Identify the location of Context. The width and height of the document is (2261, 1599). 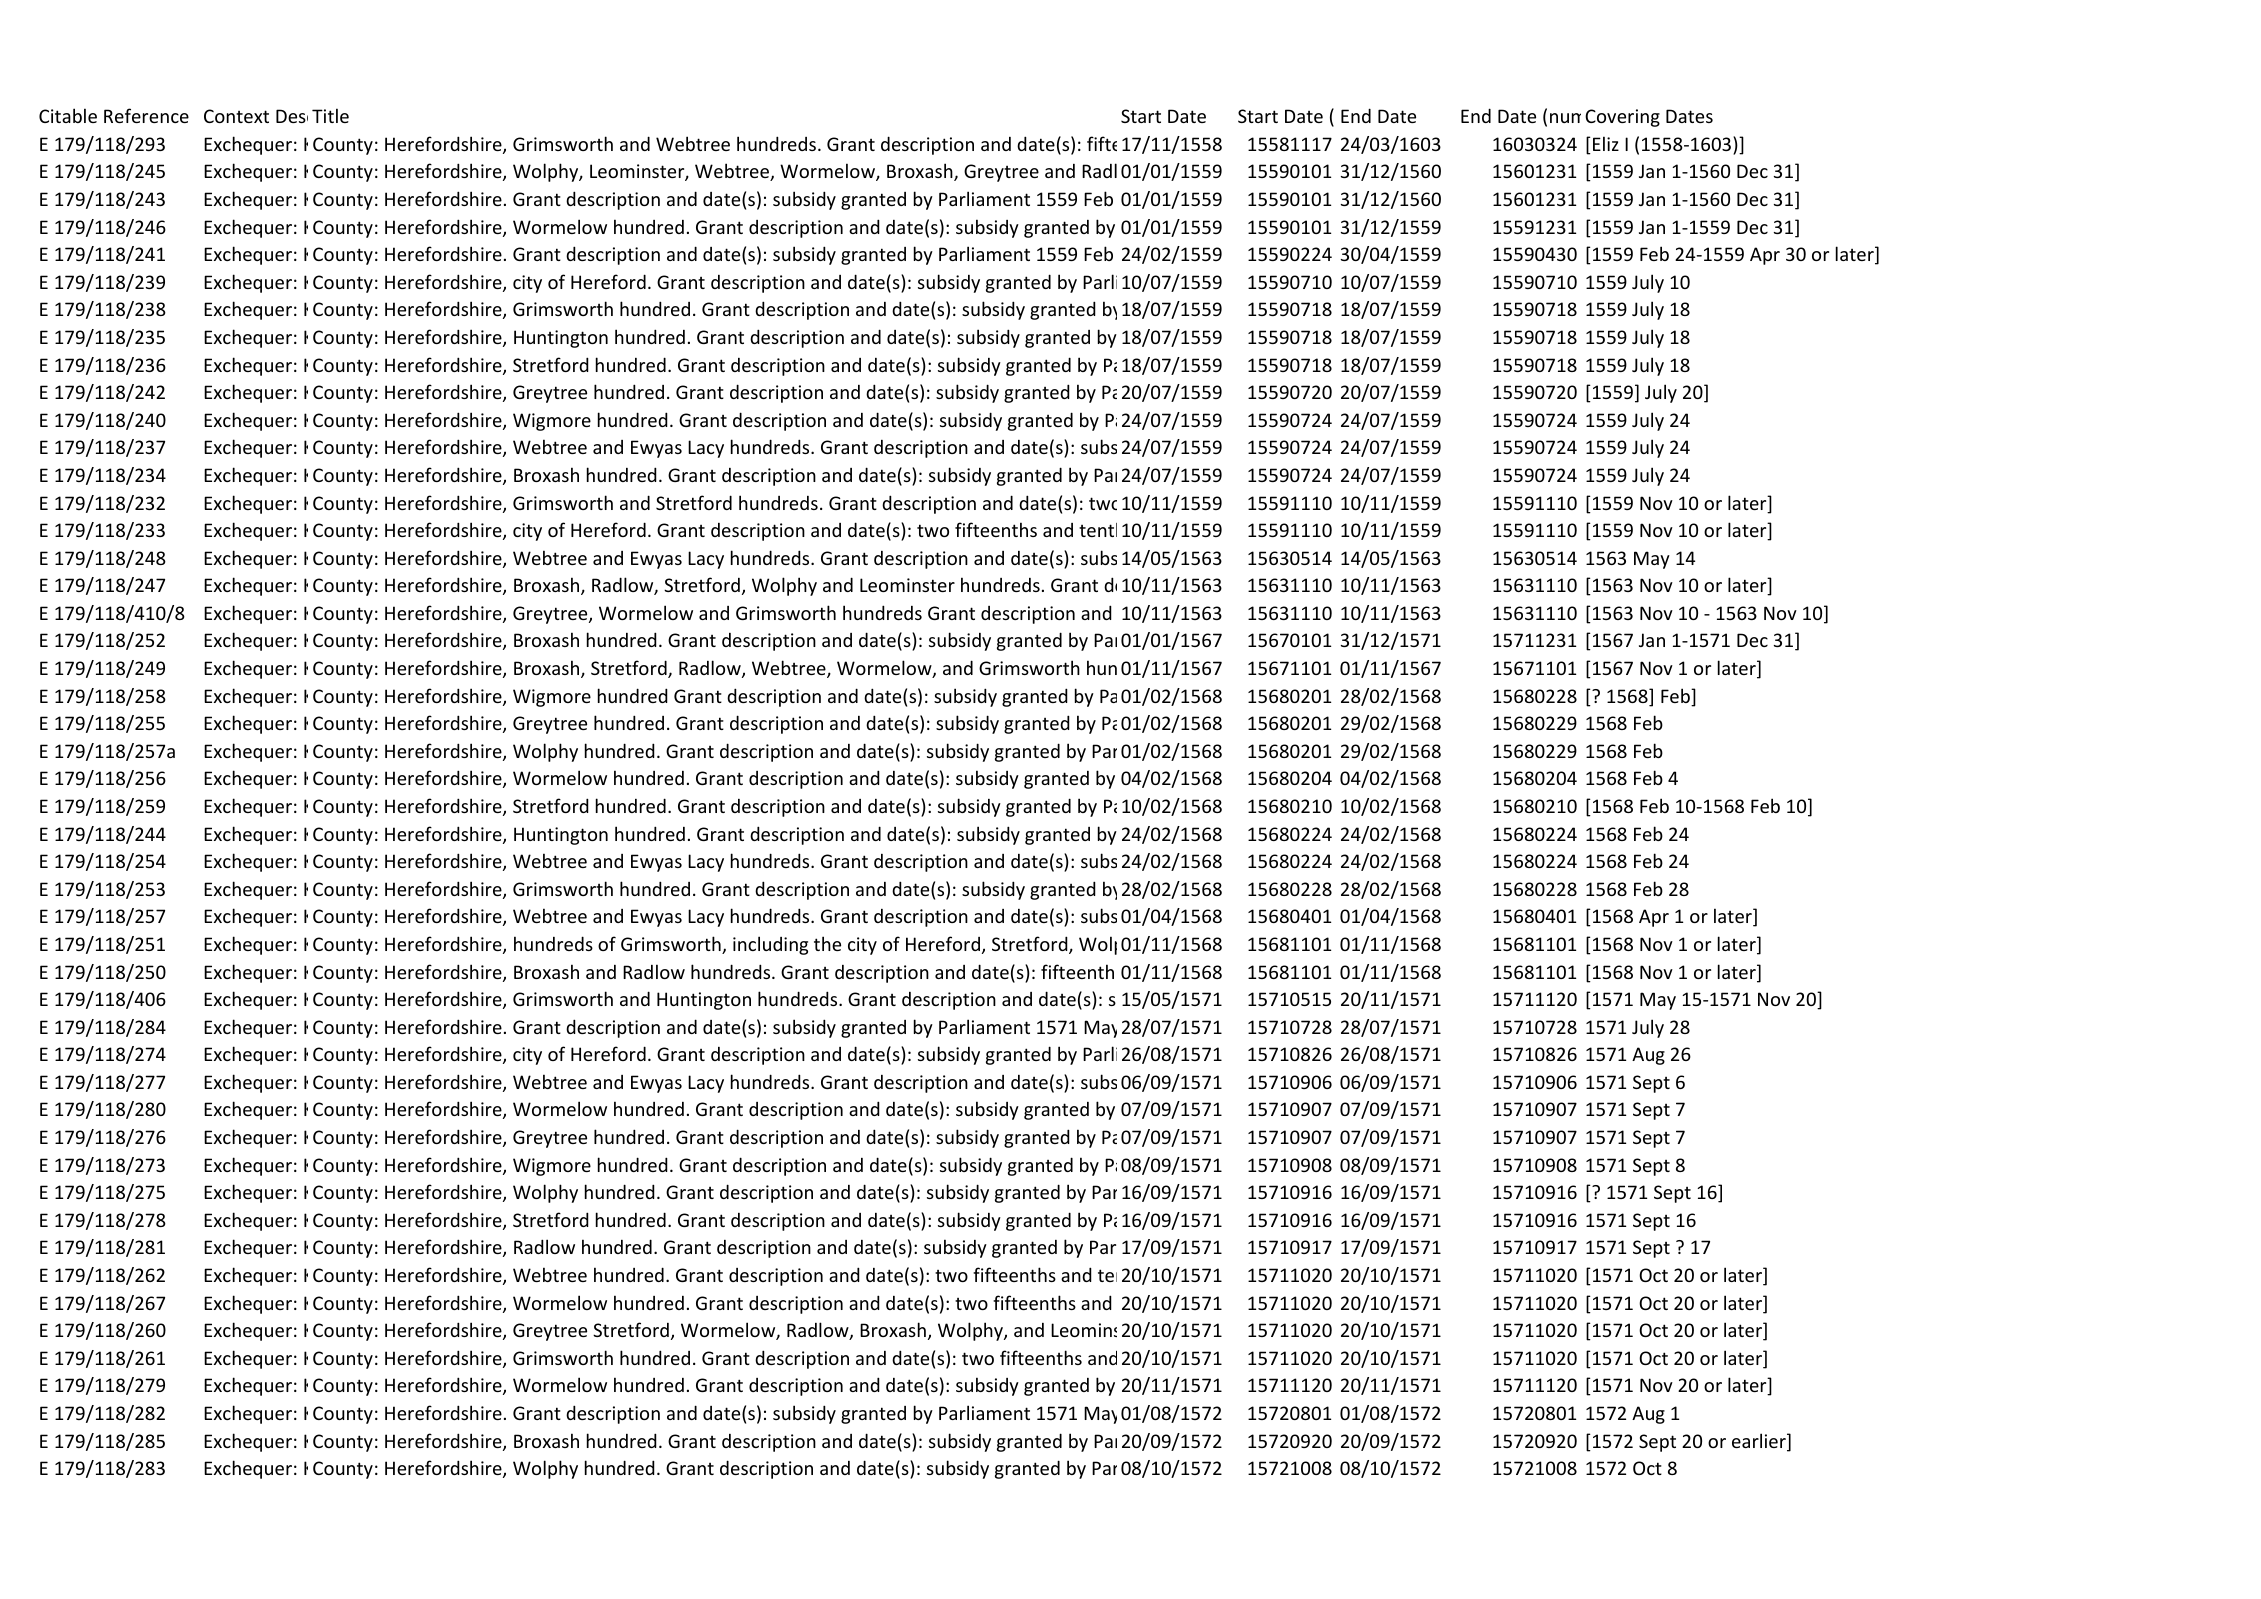
(236, 116).
